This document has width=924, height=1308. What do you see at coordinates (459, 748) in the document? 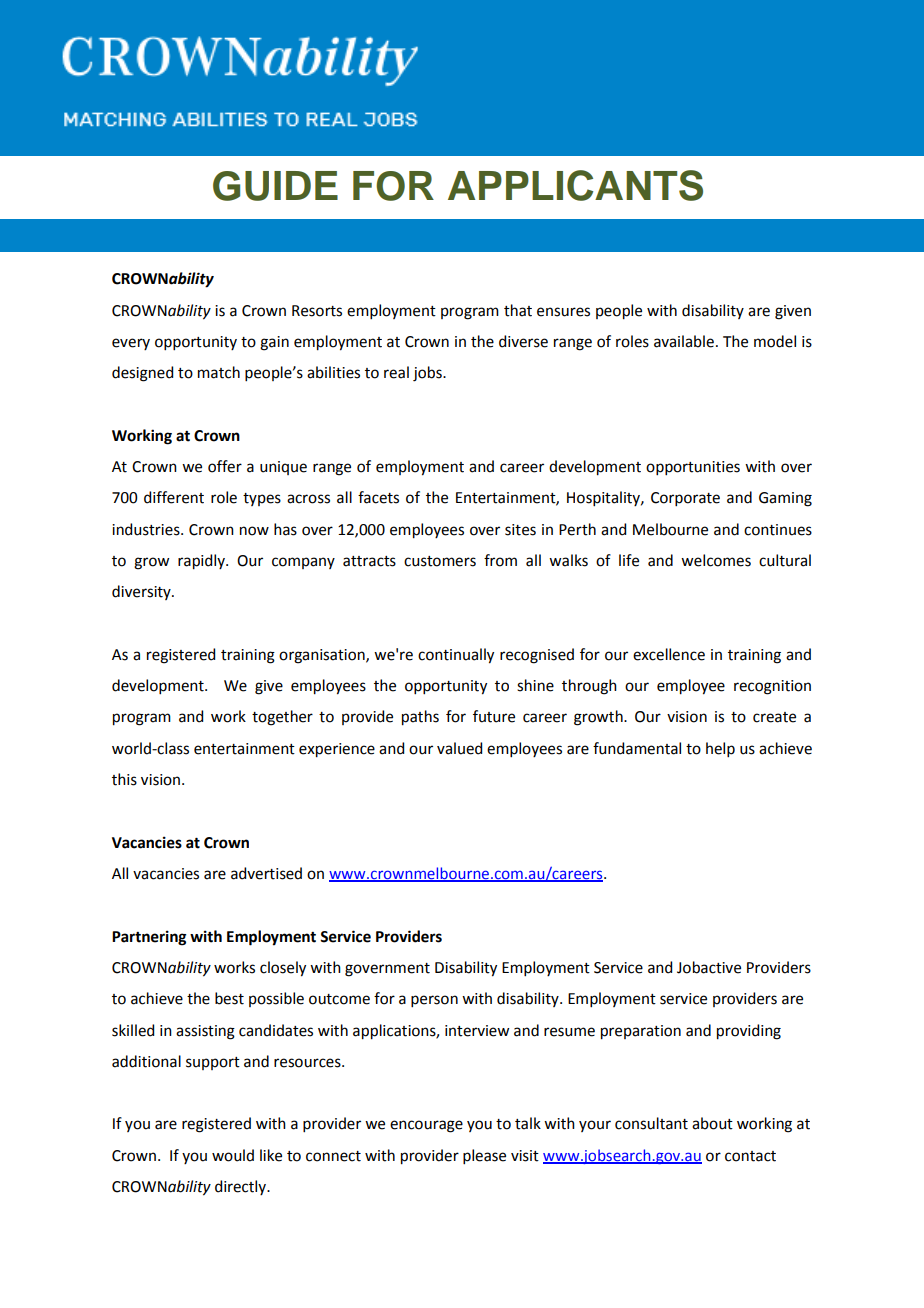
I see `valued` at bounding box center [459, 748].
